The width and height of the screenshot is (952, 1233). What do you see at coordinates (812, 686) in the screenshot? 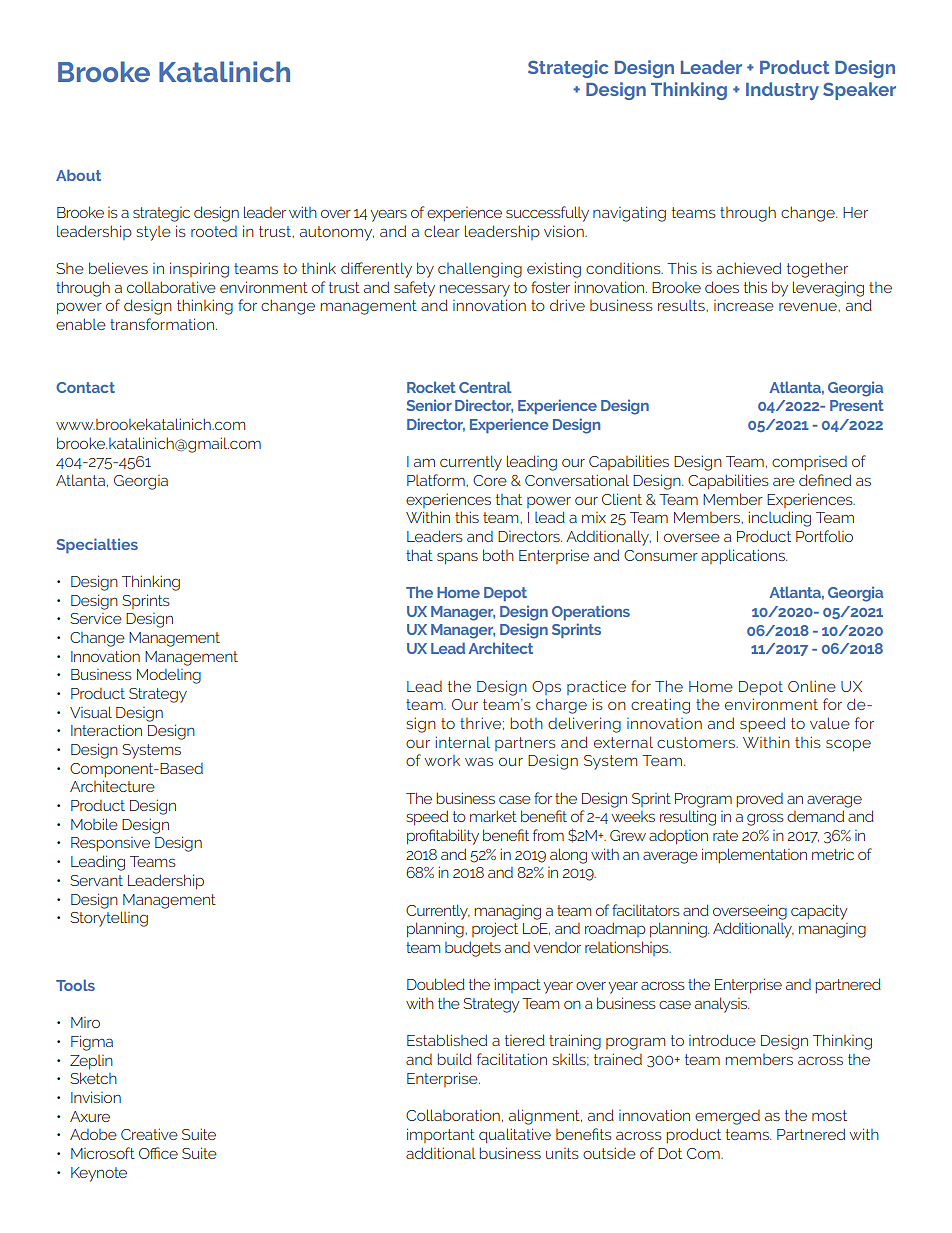
I see `Online` at bounding box center [812, 686].
